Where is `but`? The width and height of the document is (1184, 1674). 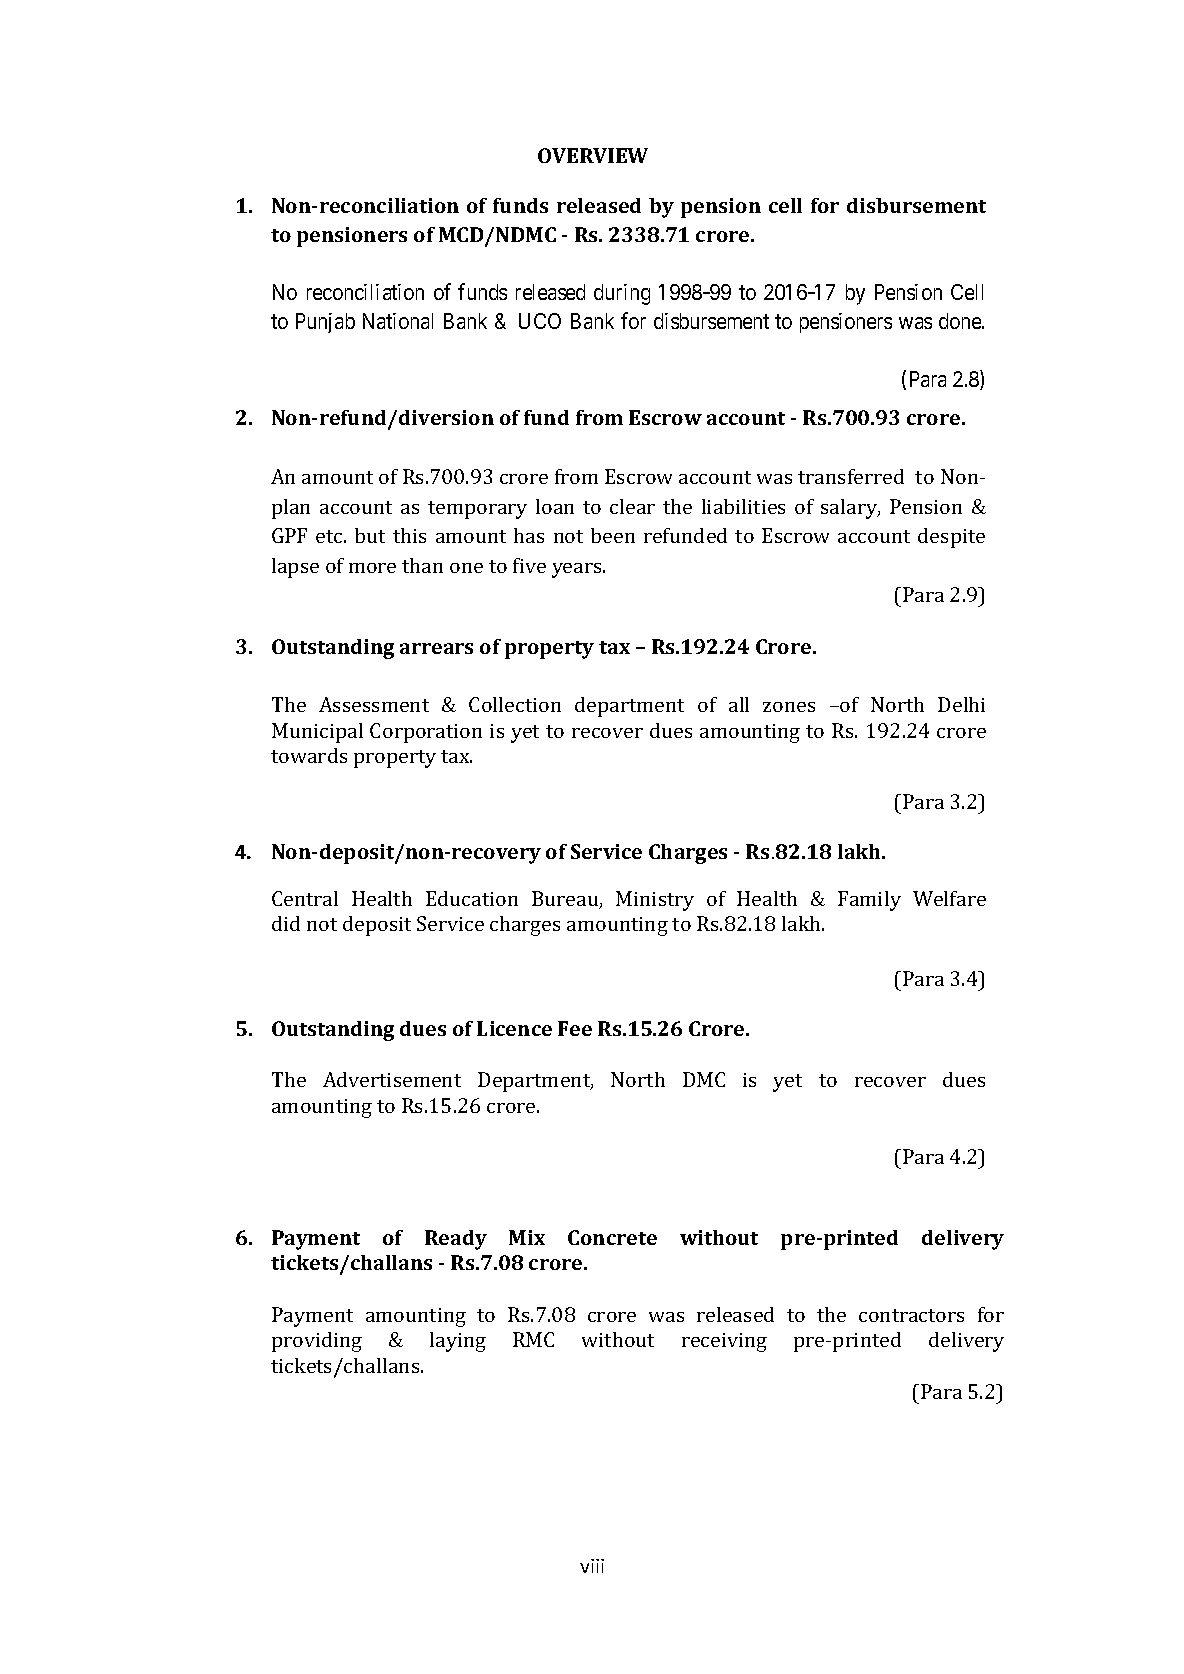 but is located at coordinates (370, 535).
